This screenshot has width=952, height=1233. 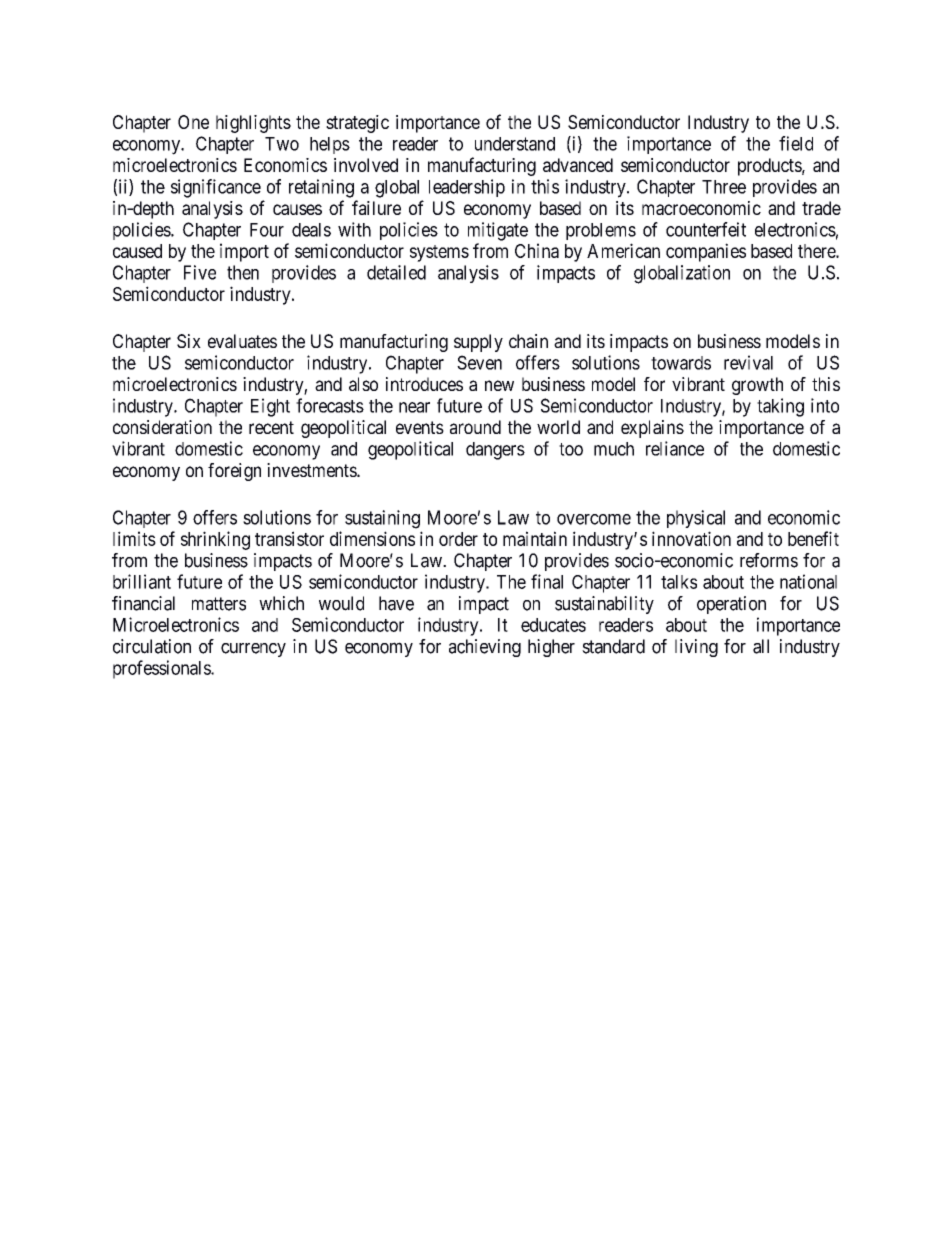 What do you see at coordinates (242, 341) in the screenshot?
I see `evaluates` at bounding box center [242, 341].
